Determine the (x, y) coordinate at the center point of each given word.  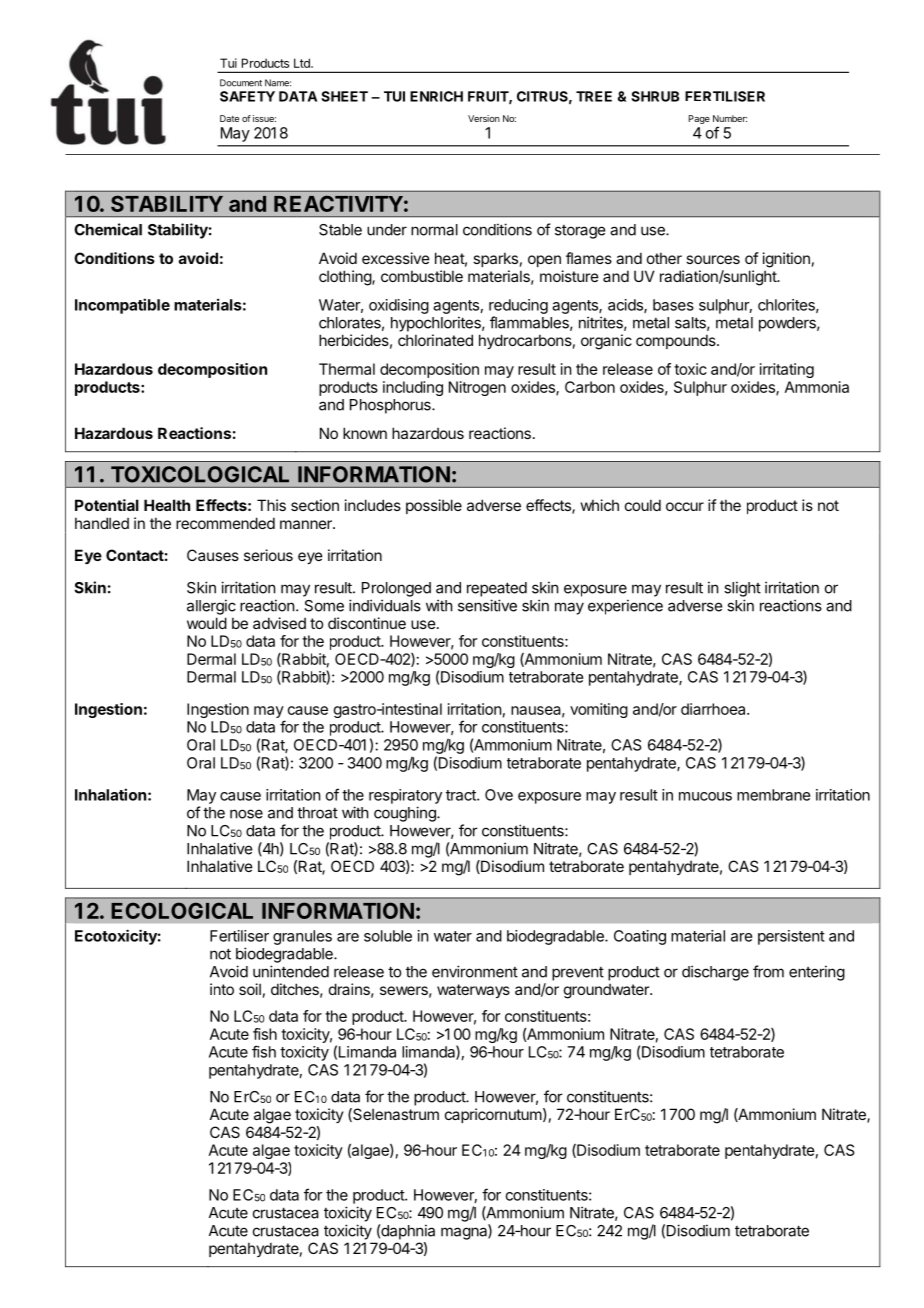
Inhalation (110, 794)
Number (730, 118)
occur (685, 506)
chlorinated (435, 340)
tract (462, 795)
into (222, 989)
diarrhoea (714, 709)
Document (241, 83)
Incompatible (122, 306)
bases (673, 305)
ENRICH (436, 96)
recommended (225, 523)
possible (434, 506)
